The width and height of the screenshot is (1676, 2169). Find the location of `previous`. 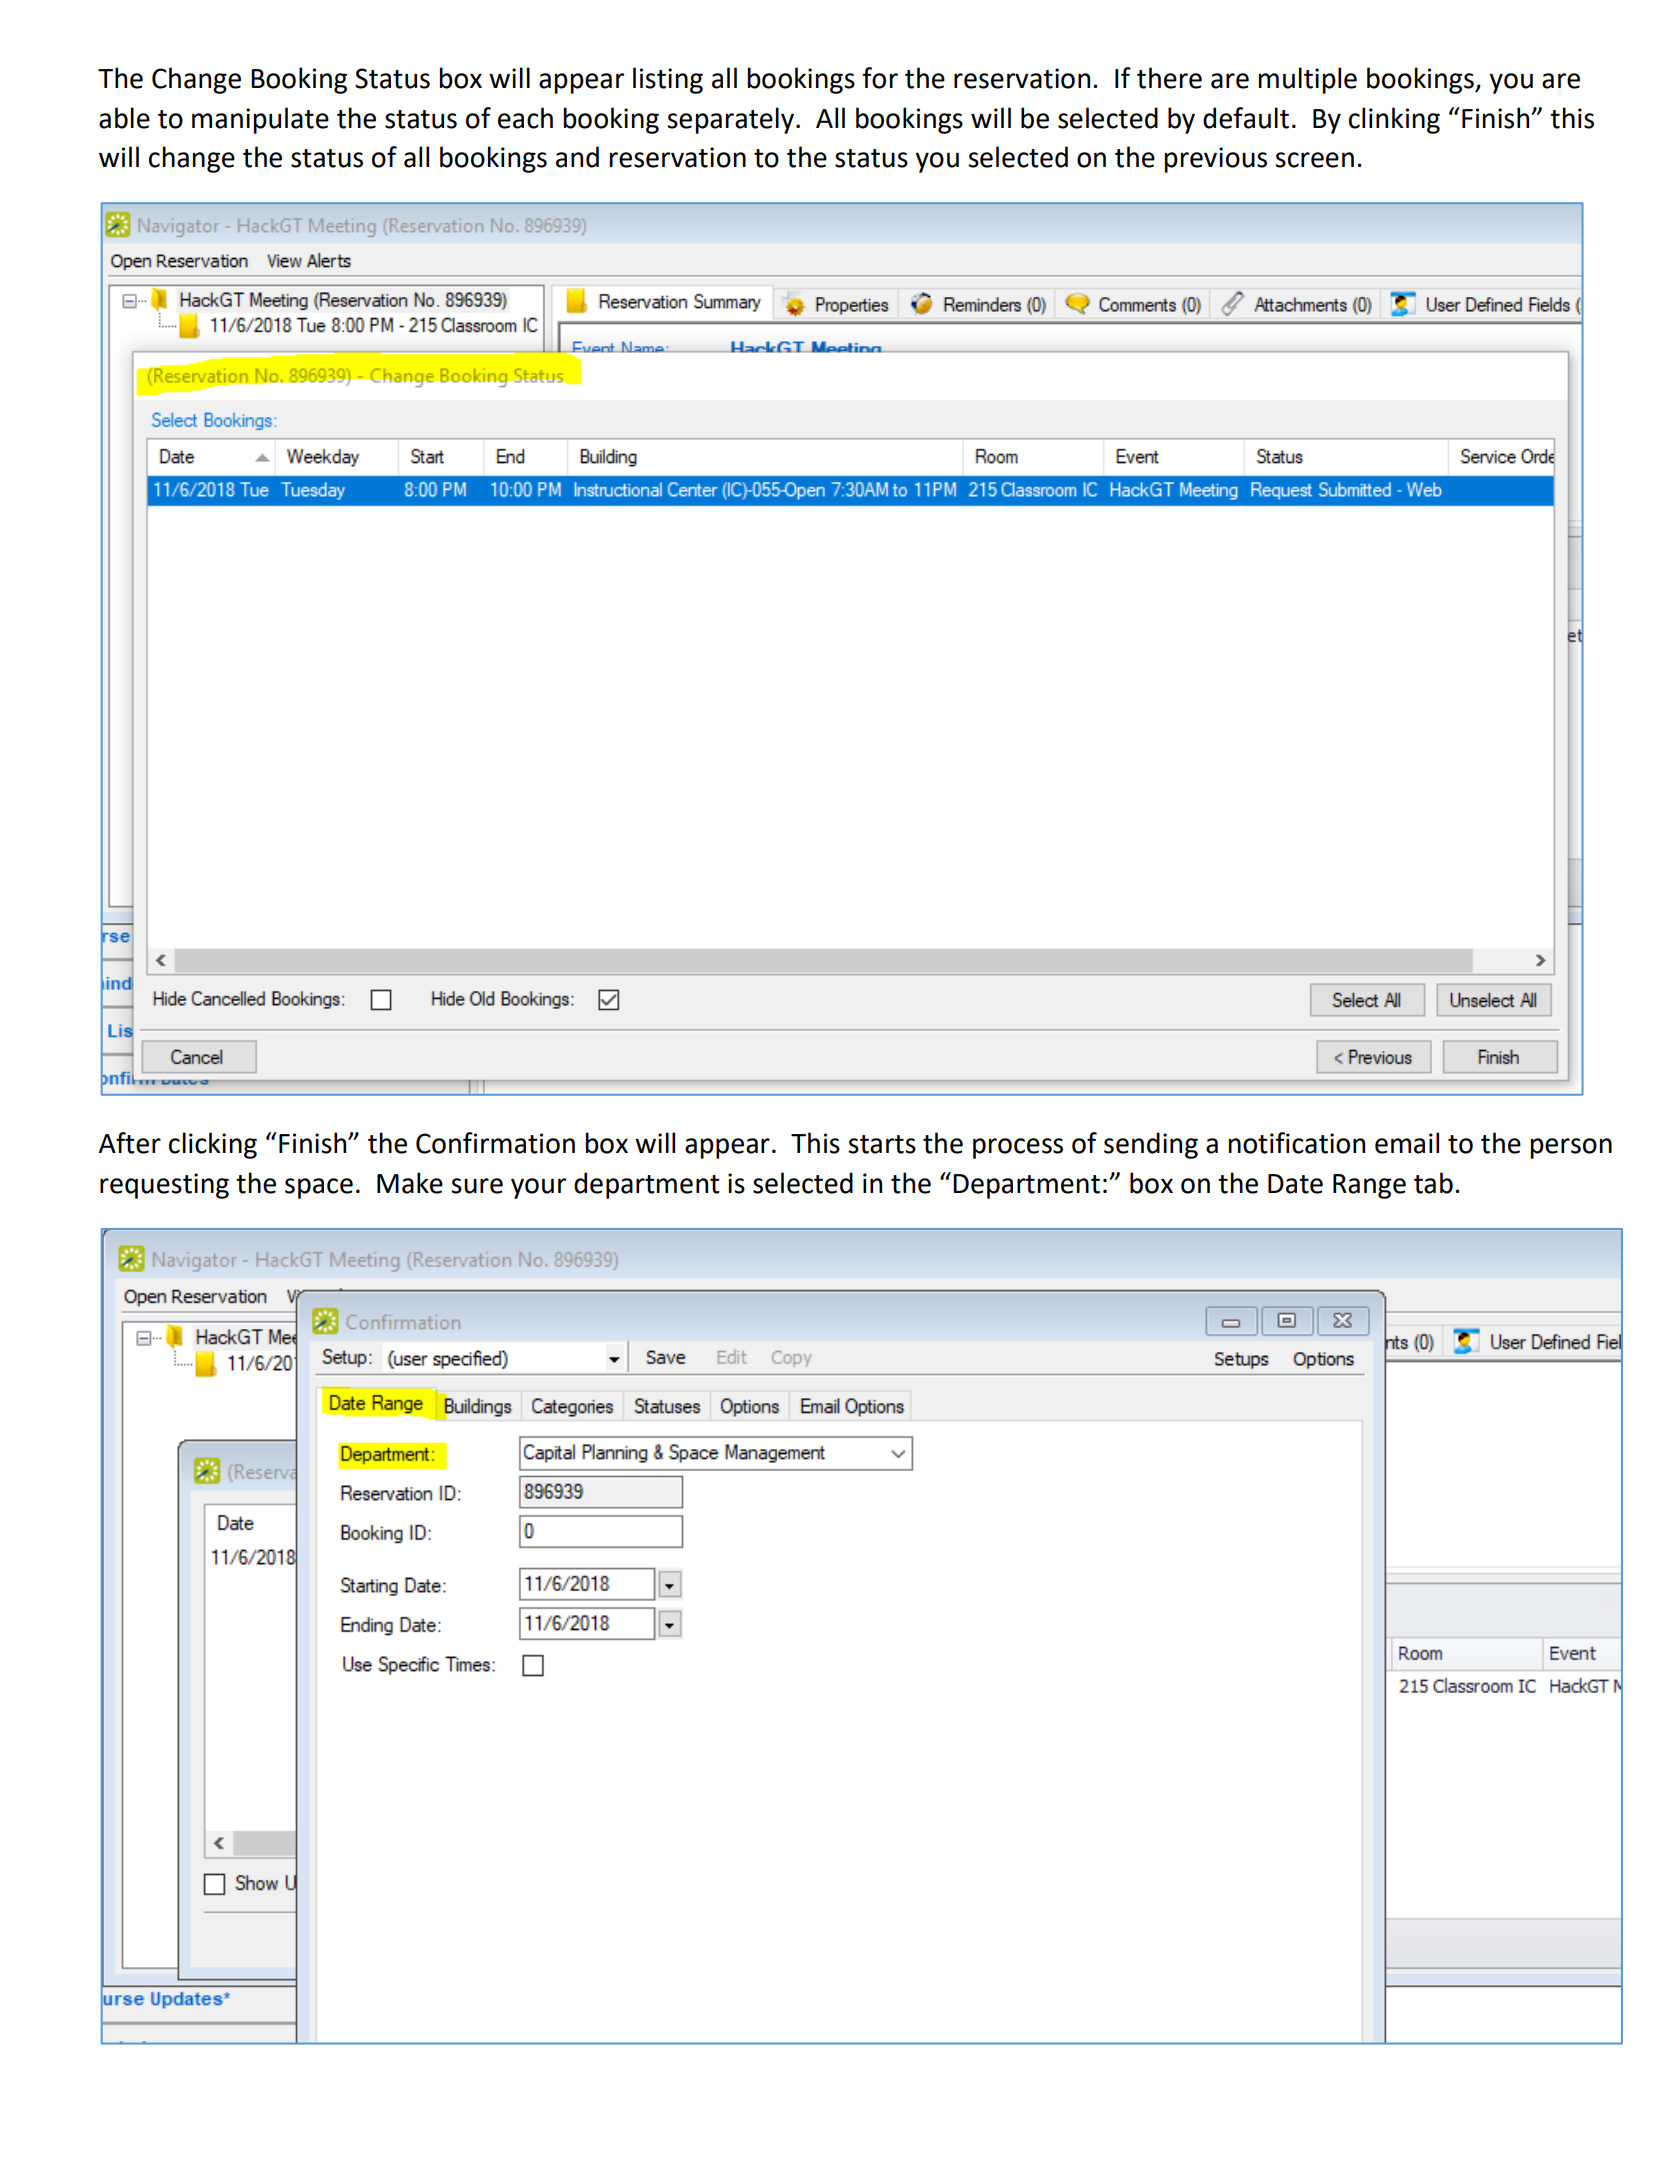

previous is located at coordinates (1216, 160).
